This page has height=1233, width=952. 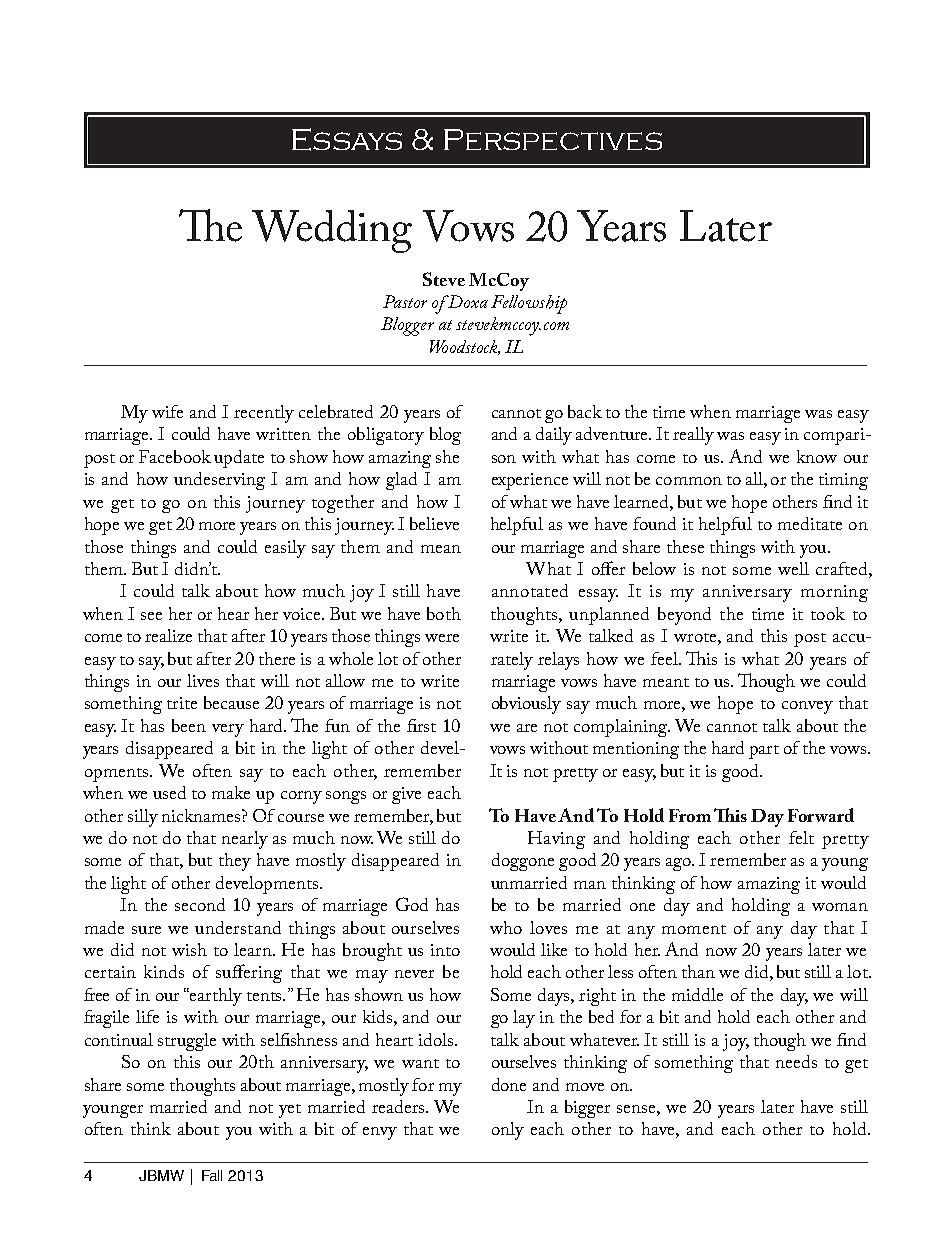 What do you see at coordinates (406, 795) in the page?
I see `give` at bounding box center [406, 795].
